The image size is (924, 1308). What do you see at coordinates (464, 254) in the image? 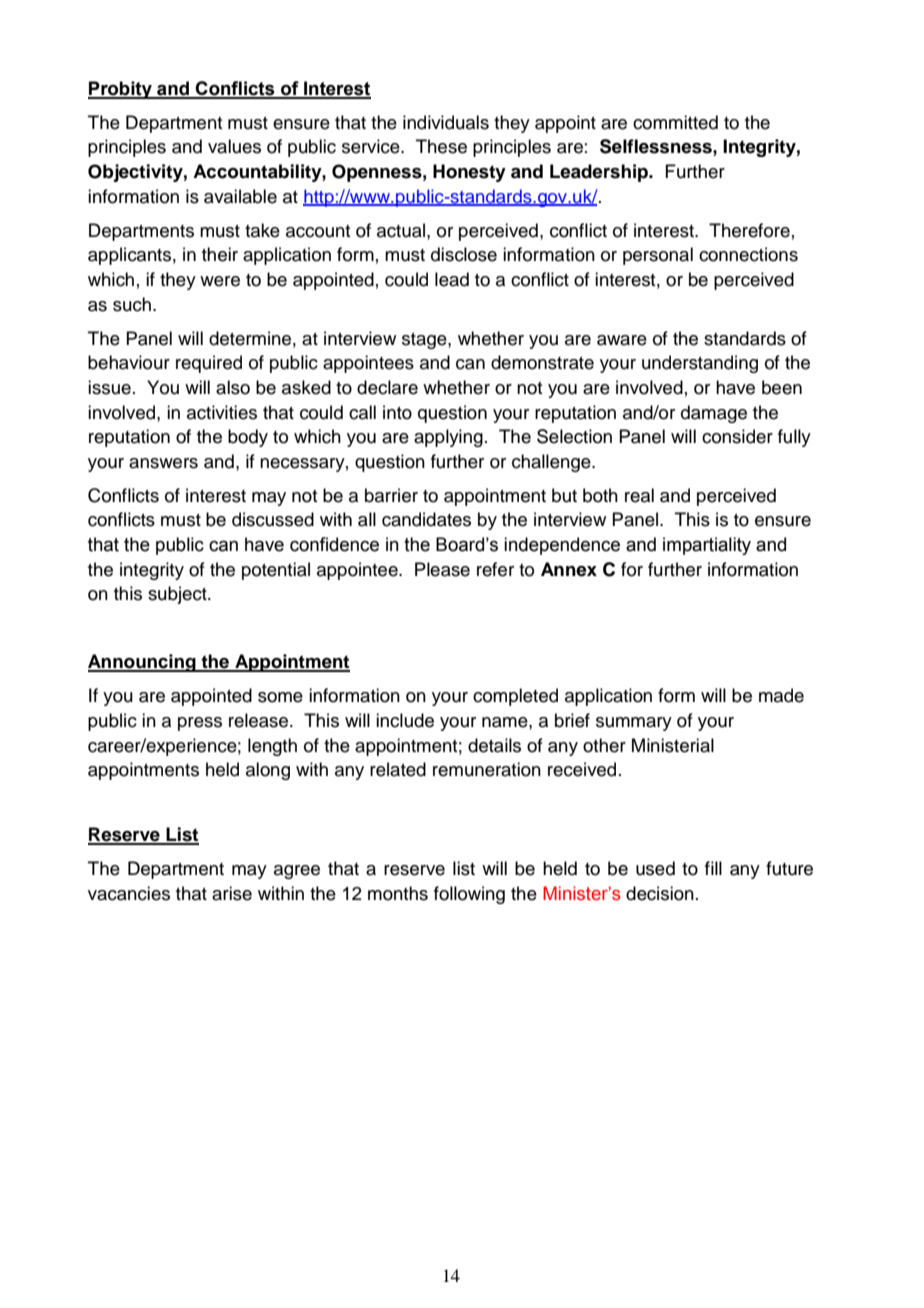
I see `disclose` at bounding box center [464, 254].
